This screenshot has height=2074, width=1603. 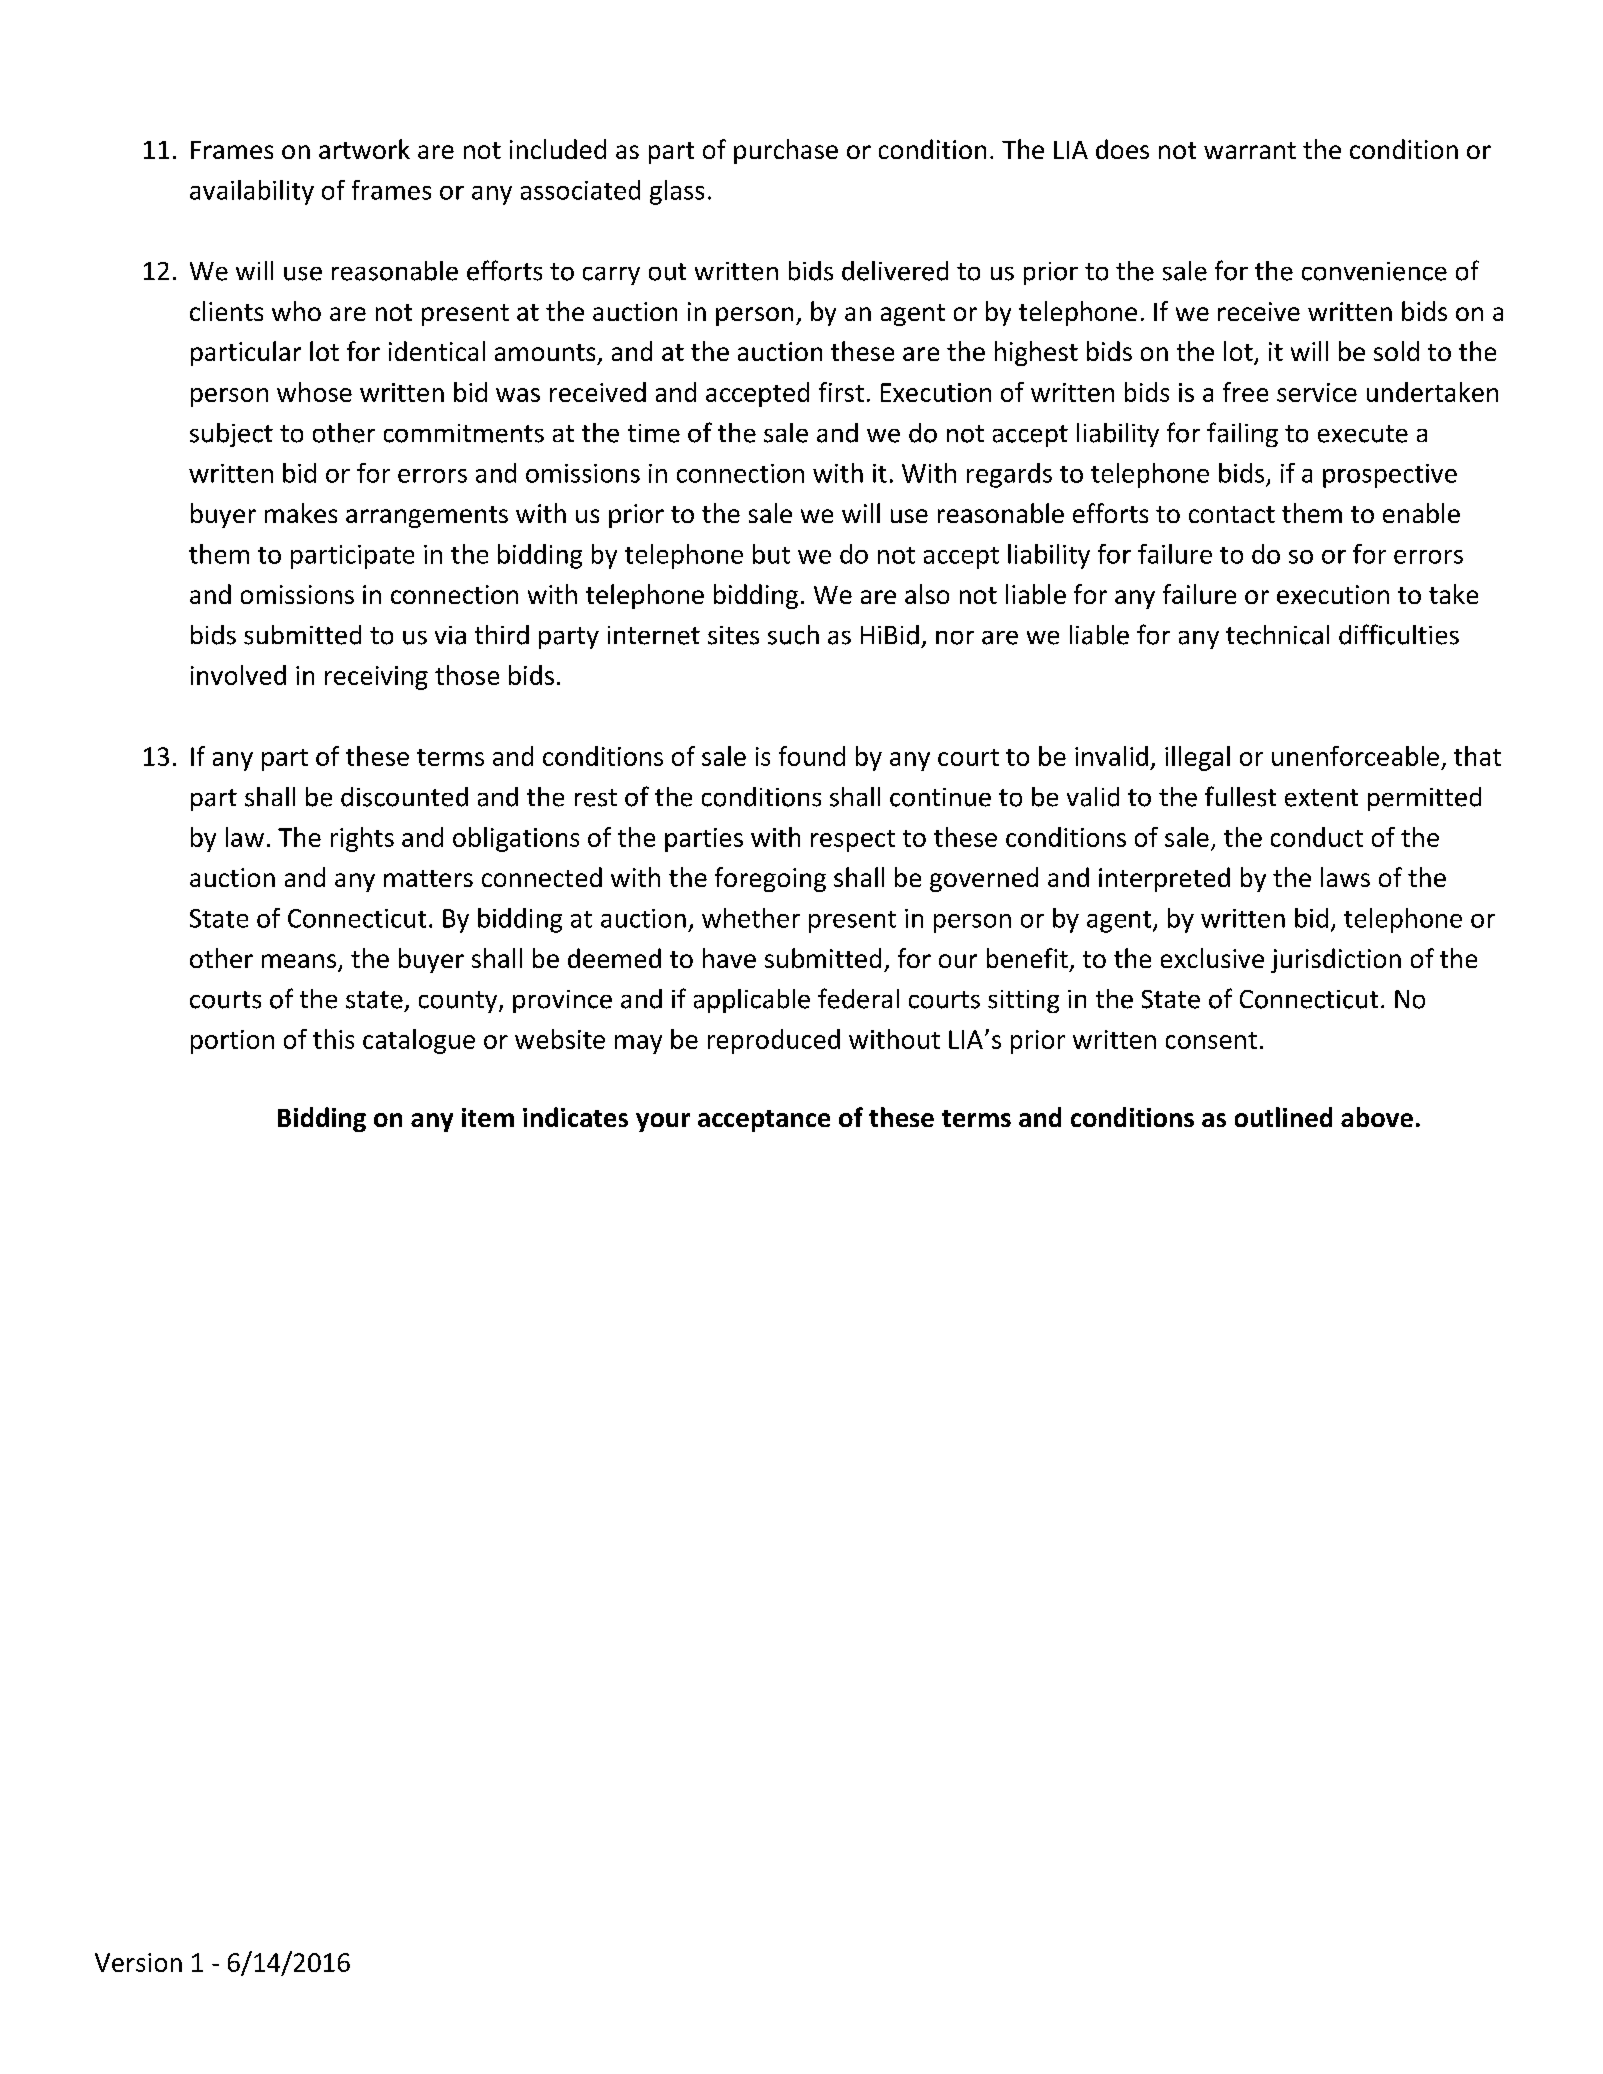 What do you see at coordinates (1283, 1117) in the screenshot?
I see `outlined` at bounding box center [1283, 1117].
